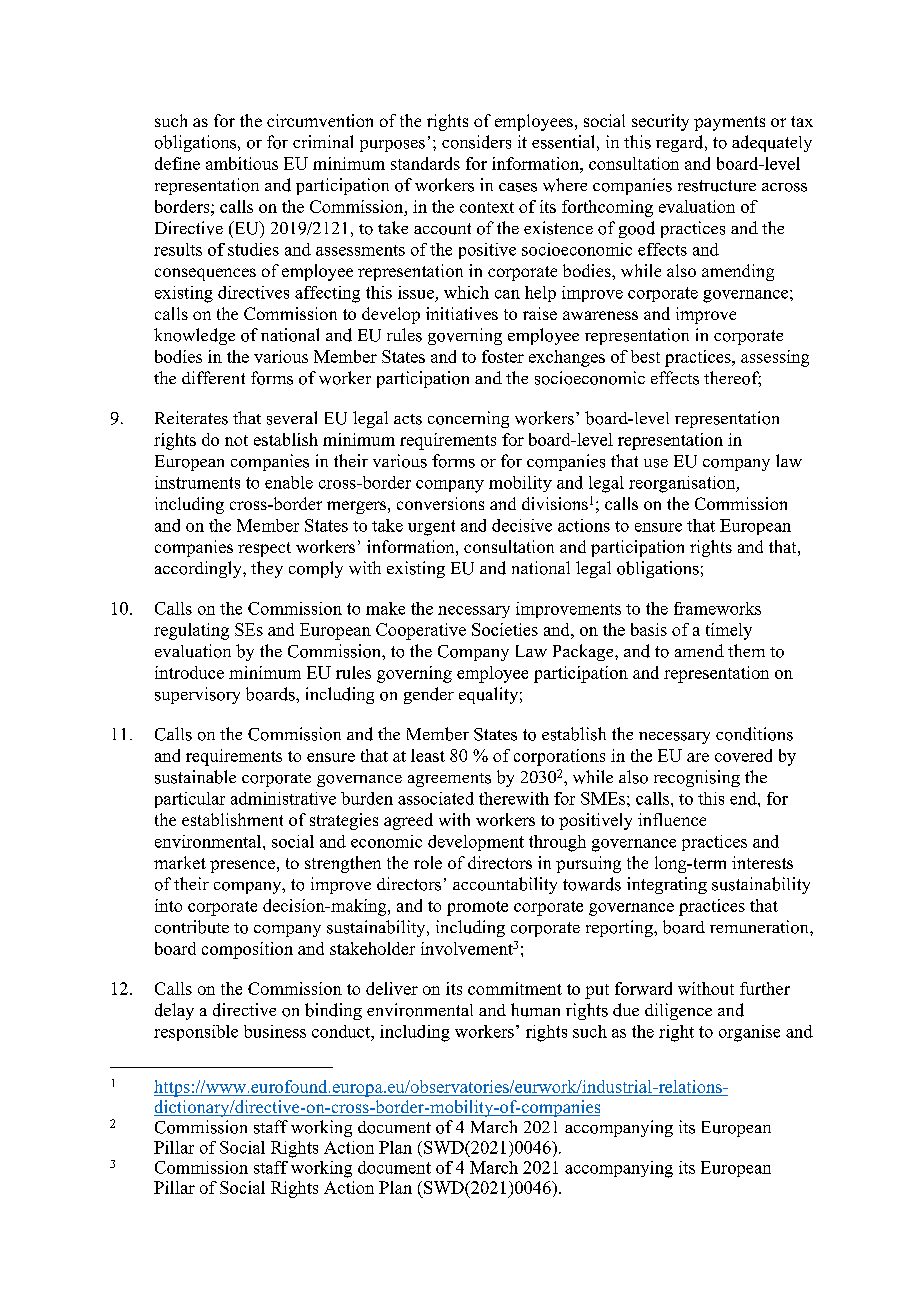 This document has width=924, height=1308. What do you see at coordinates (729, 123) in the document?
I see `payments` at bounding box center [729, 123].
